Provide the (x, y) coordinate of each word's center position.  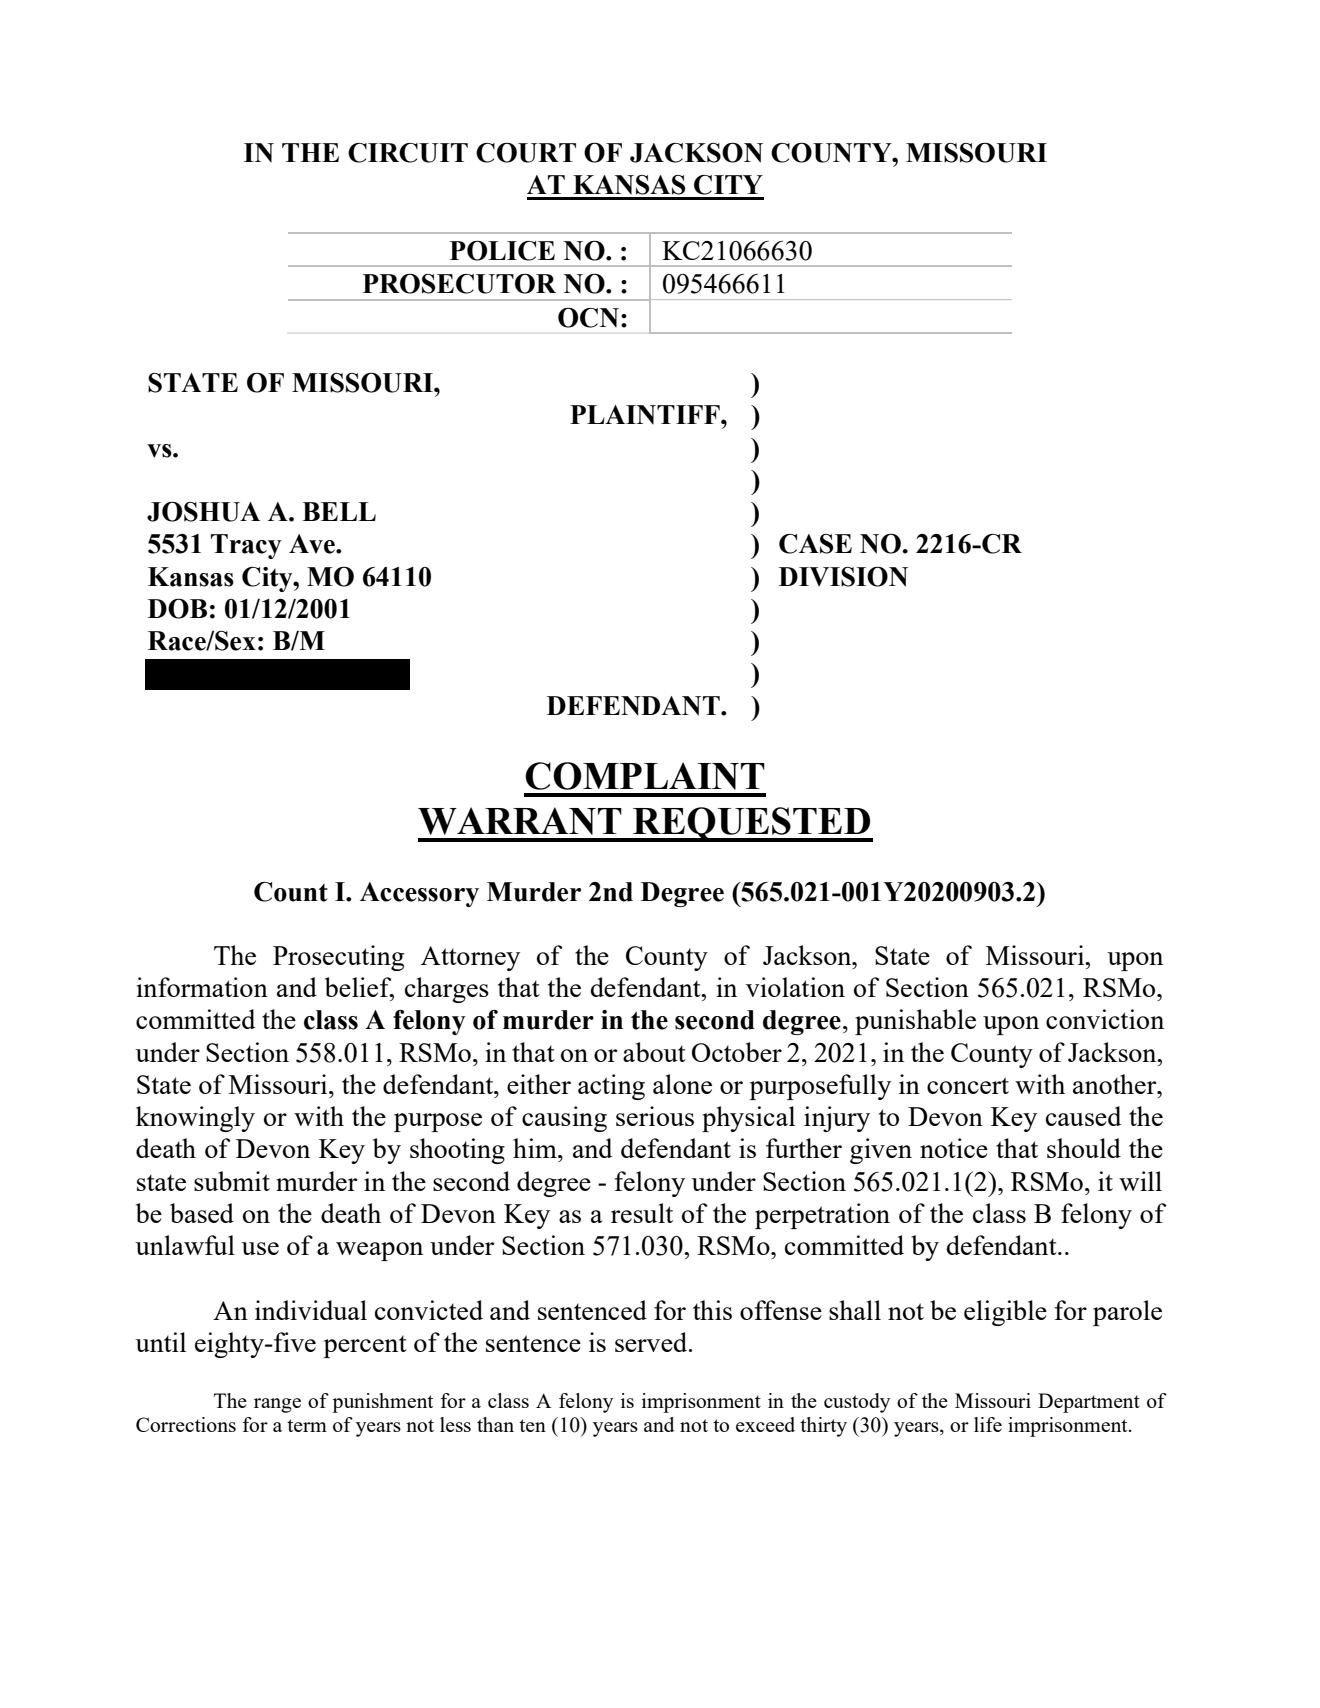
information (202, 987)
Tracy (246, 546)
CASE (815, 544)
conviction (1105, 1019)
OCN (588, 318)
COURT (526, 153)
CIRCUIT (408, 153)
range (277, 1405)
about (654, 1052)
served (652, 1342)
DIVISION (843, 577)
